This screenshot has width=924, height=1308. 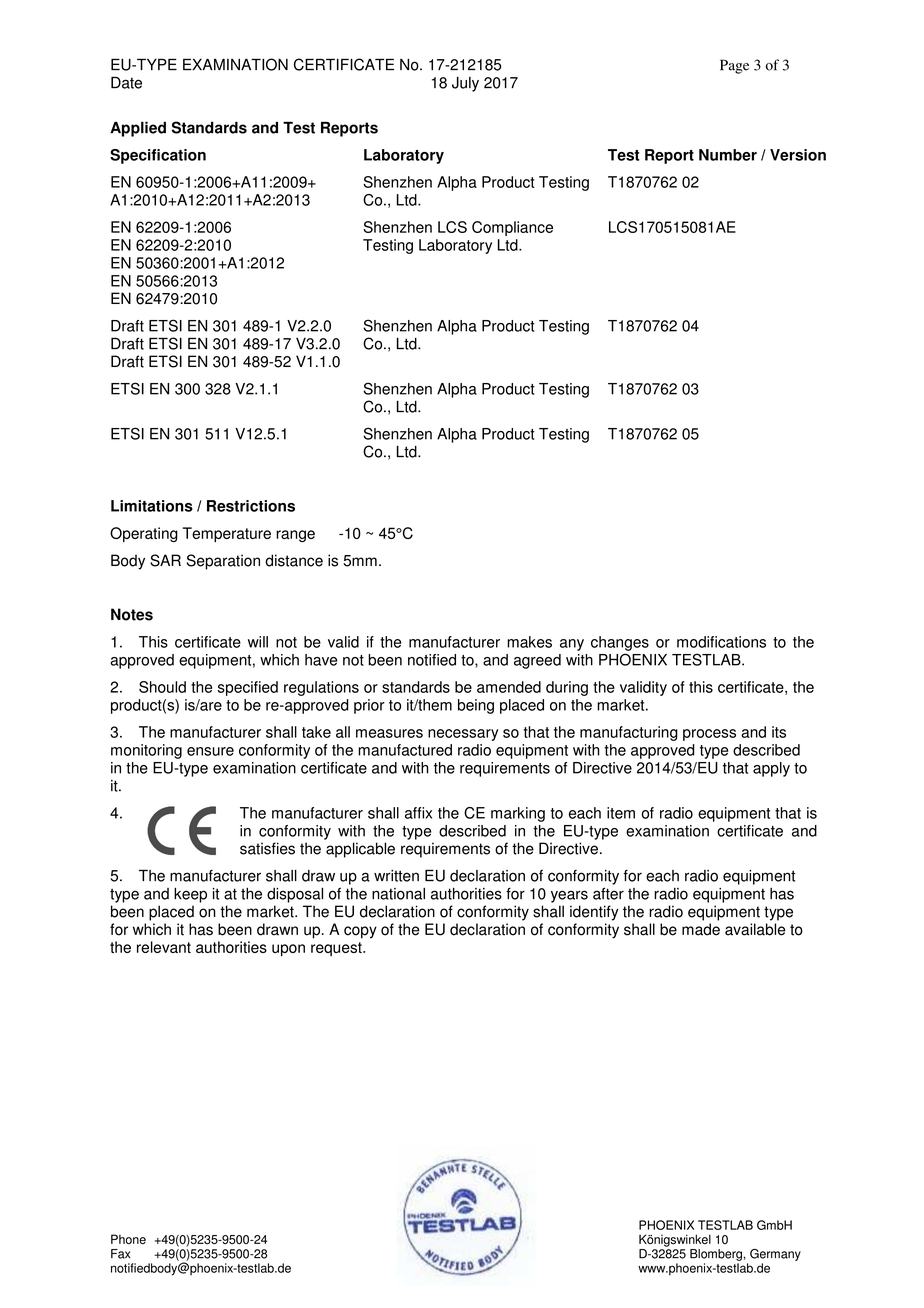 I want to click on being, so click(x=476, y=706).
